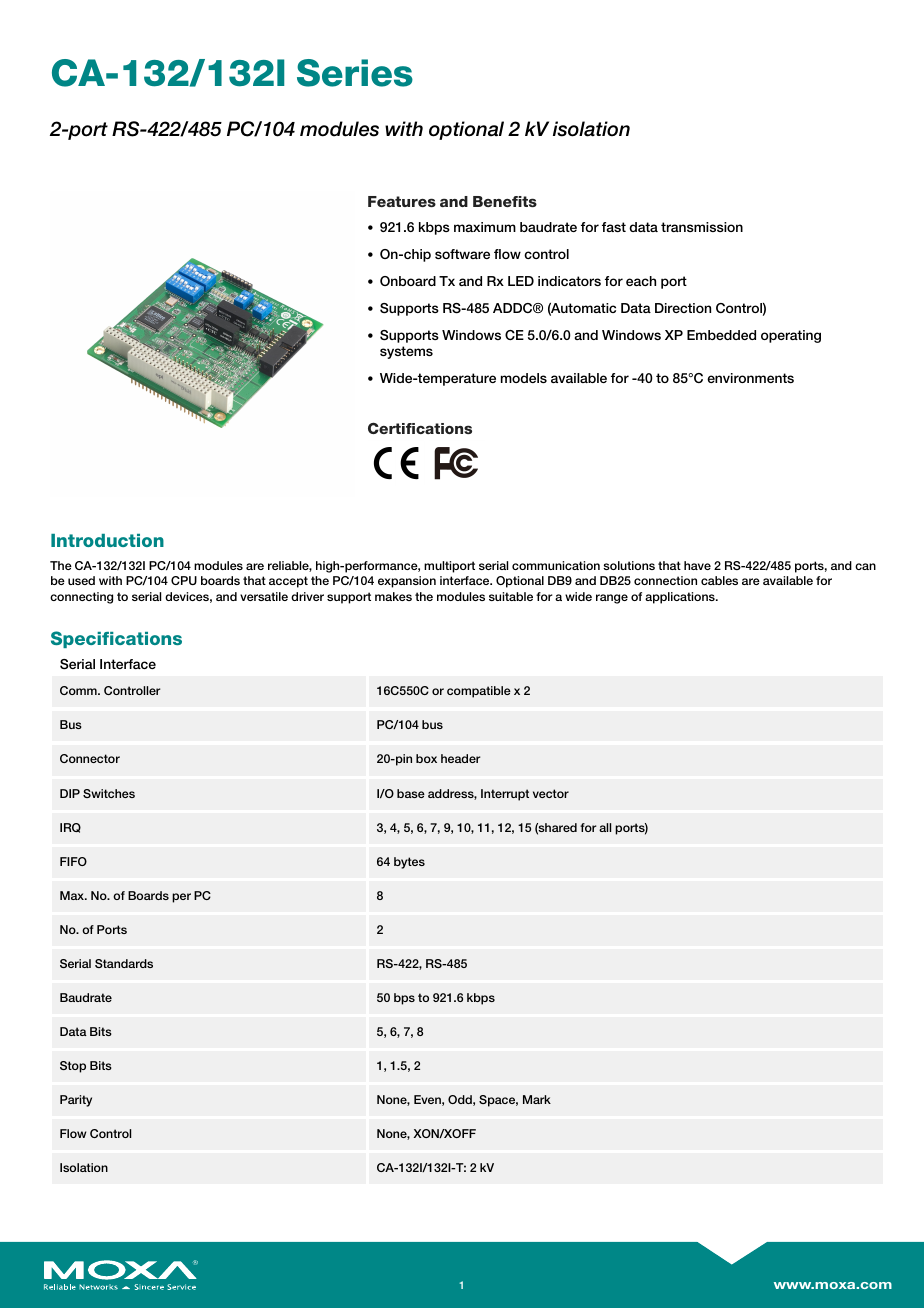 This screenshot has height=1308, width=924. Describe the element at coordinates (184, 580) in the screenshot. I see `CPU` at that location.
